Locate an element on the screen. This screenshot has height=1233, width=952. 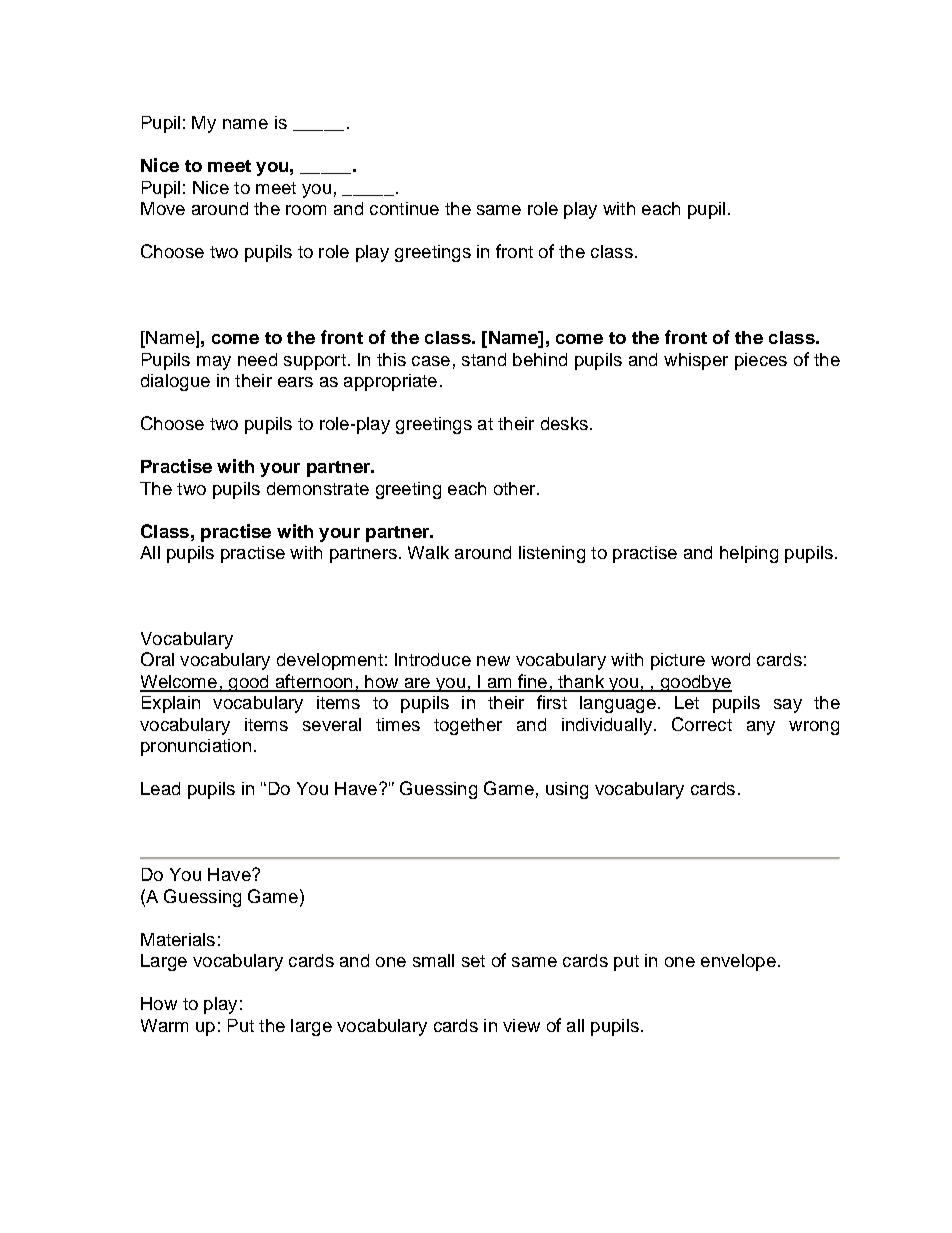
continue is located at coordinates (404, 208).
